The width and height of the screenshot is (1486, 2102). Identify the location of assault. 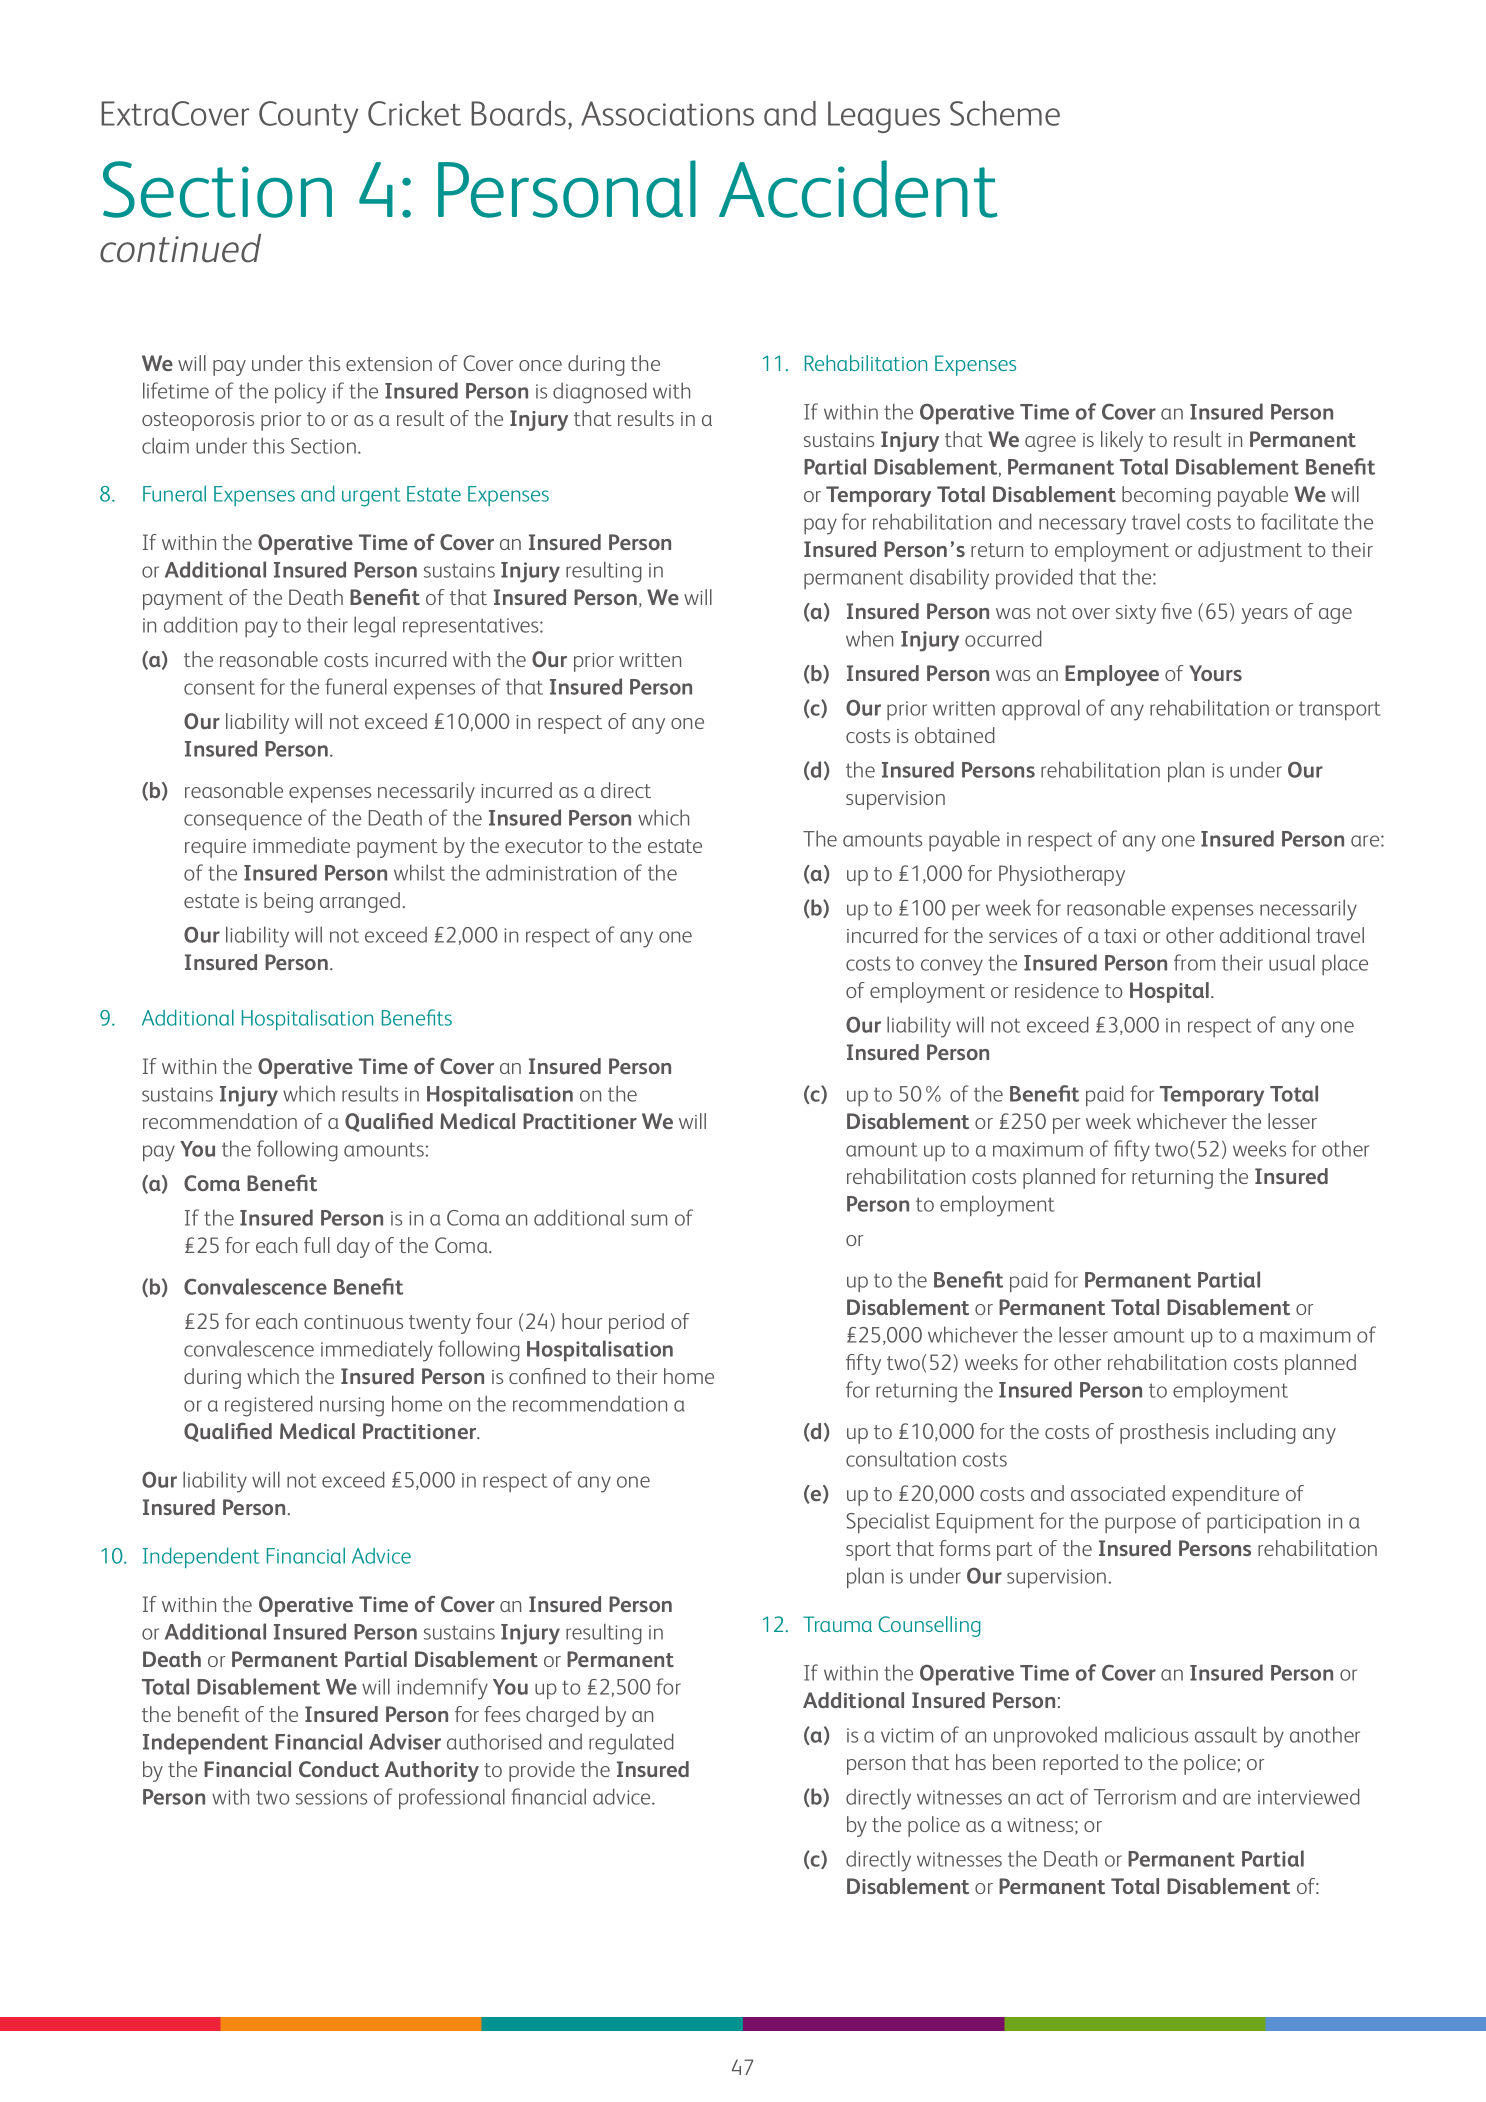
(1226, 1734).
